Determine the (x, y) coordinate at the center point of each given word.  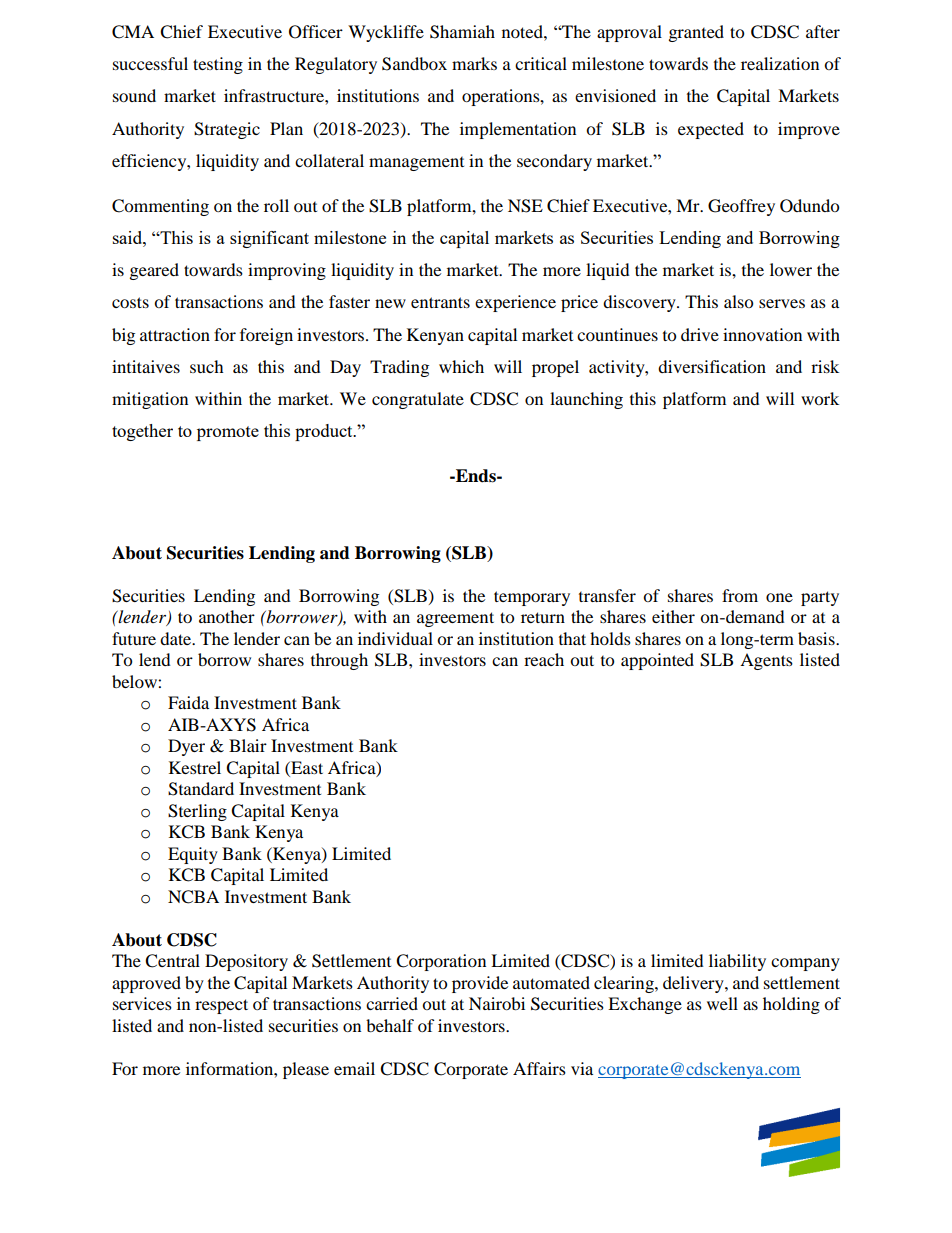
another (227, 616)
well (722, 1003)
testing (218, 65)
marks (474, 63)
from (740, 595)
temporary (532, 598)
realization (780, 63)
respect (221, 1006)
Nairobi (497, 1003)
